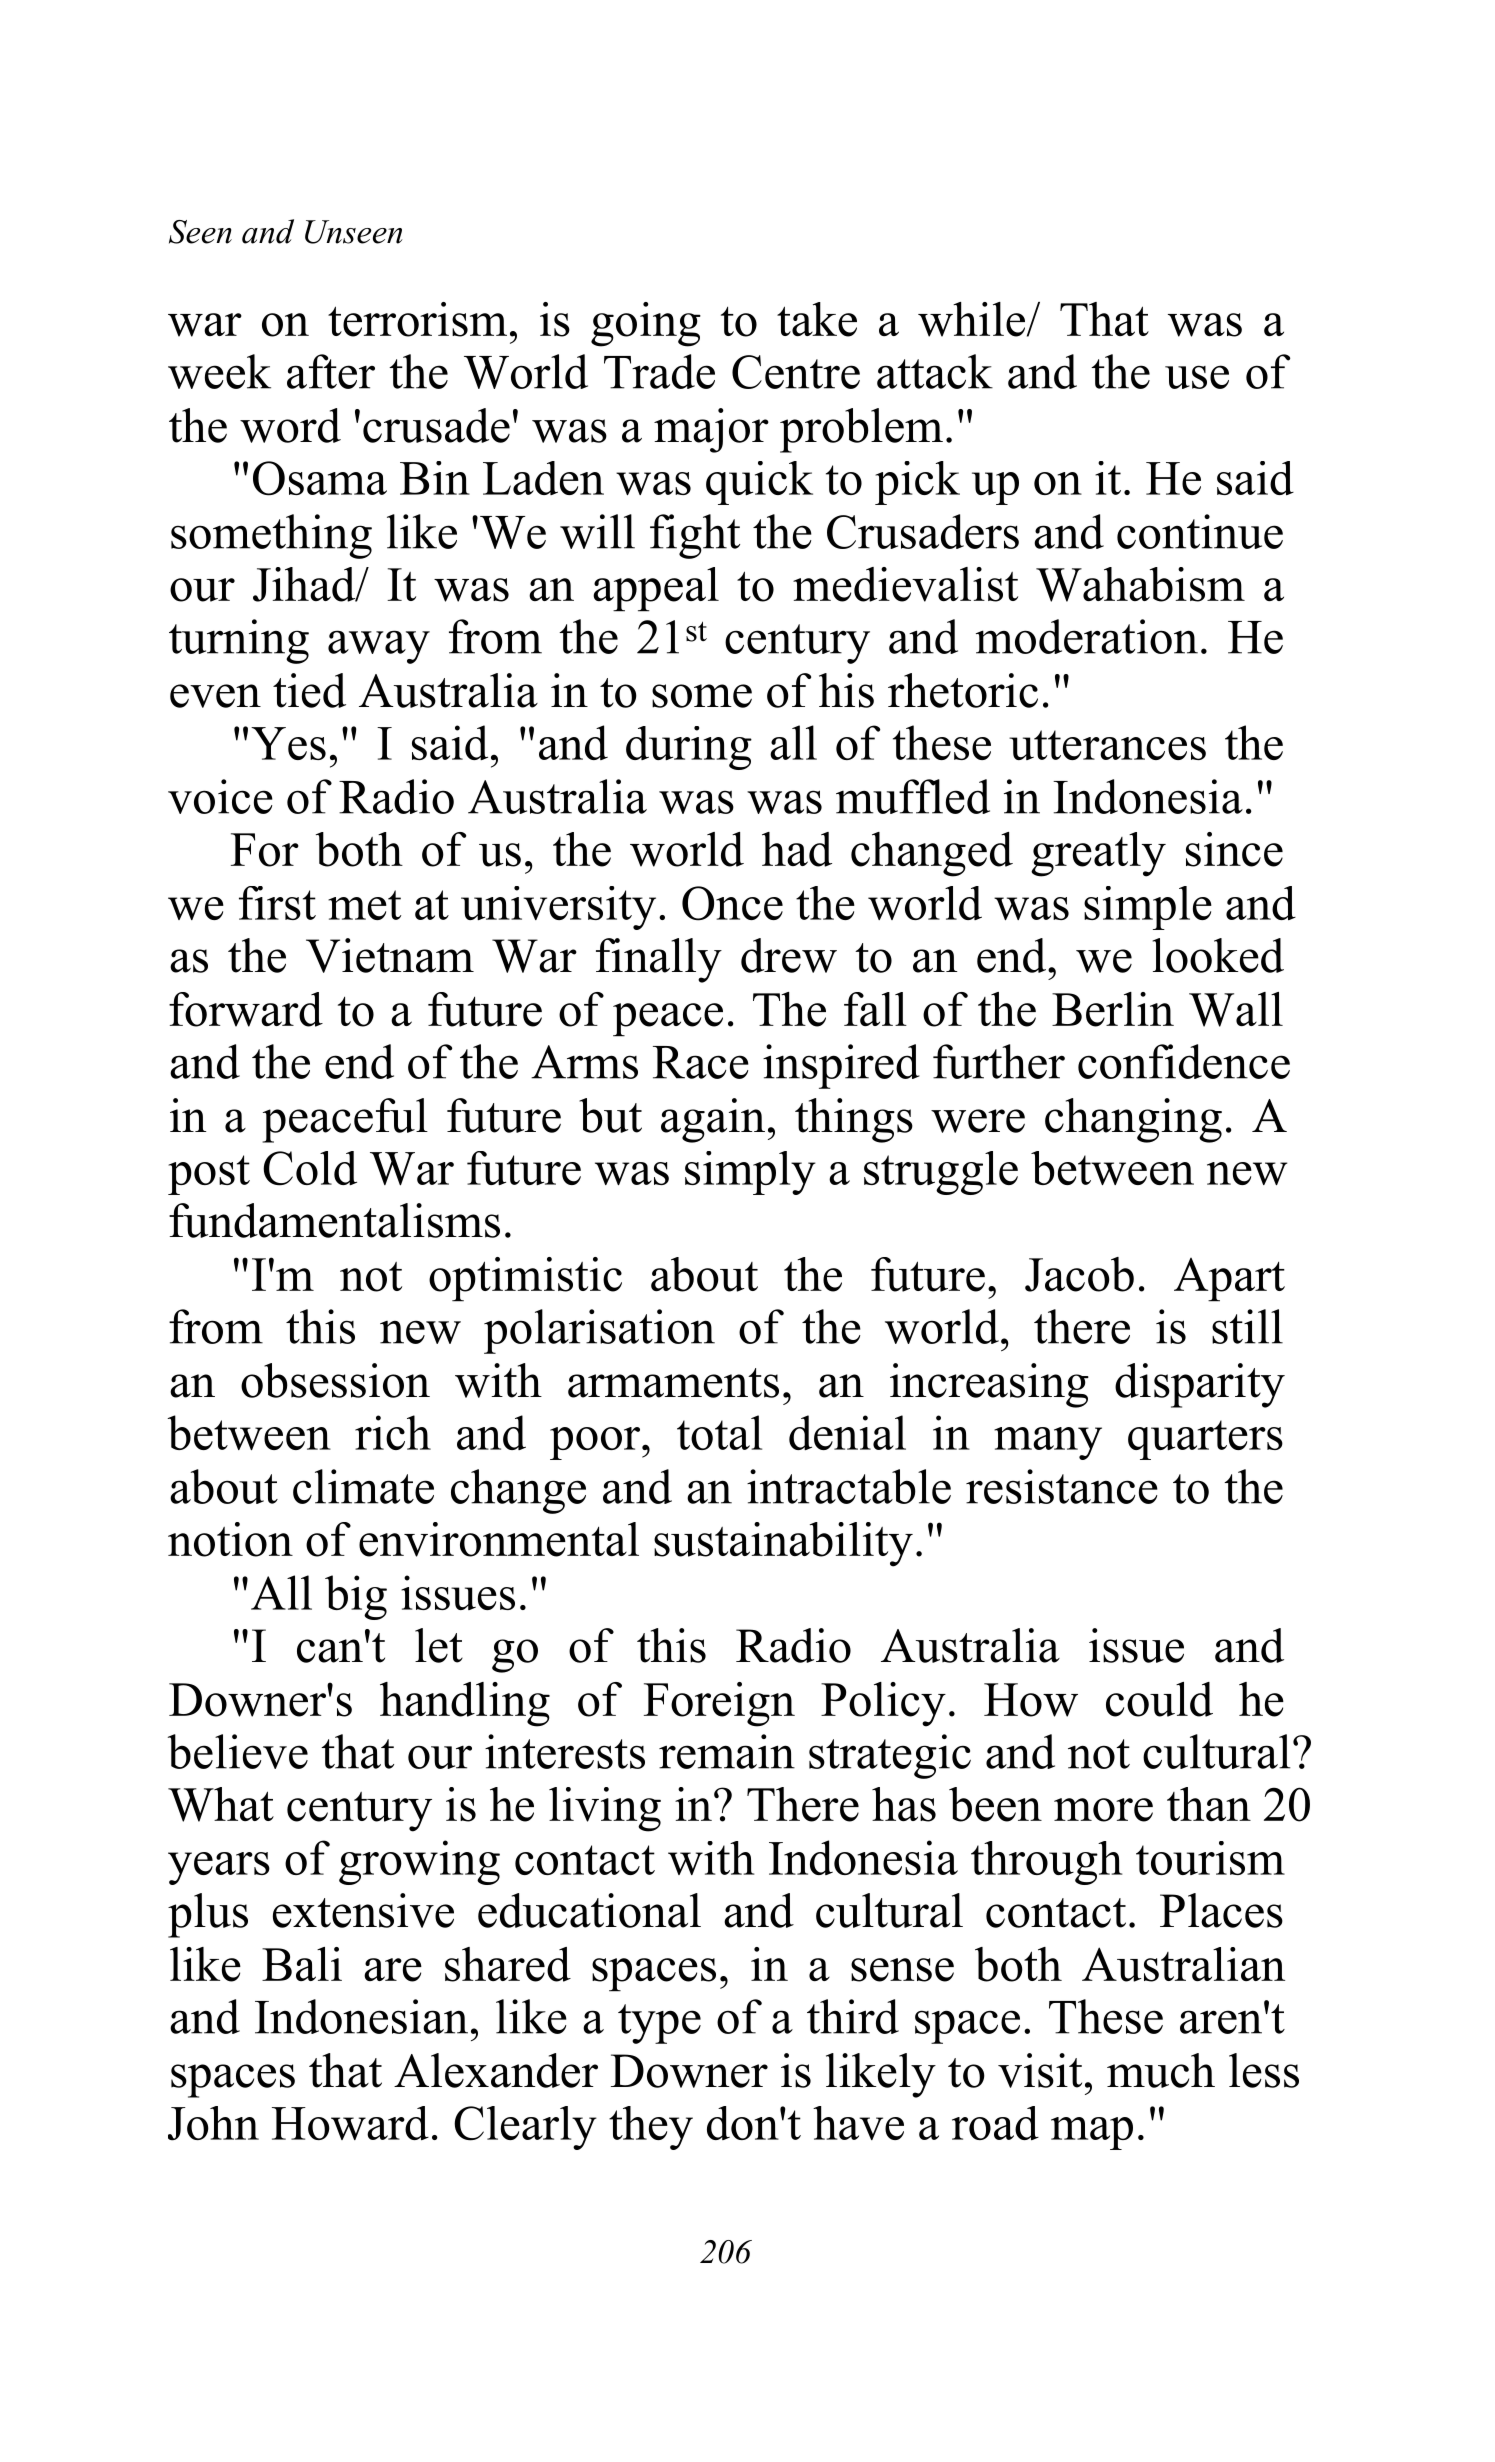 Image resolution: width=1495 pixels, height=2462 pixels. I want to click on big, so click(356, 1597).
